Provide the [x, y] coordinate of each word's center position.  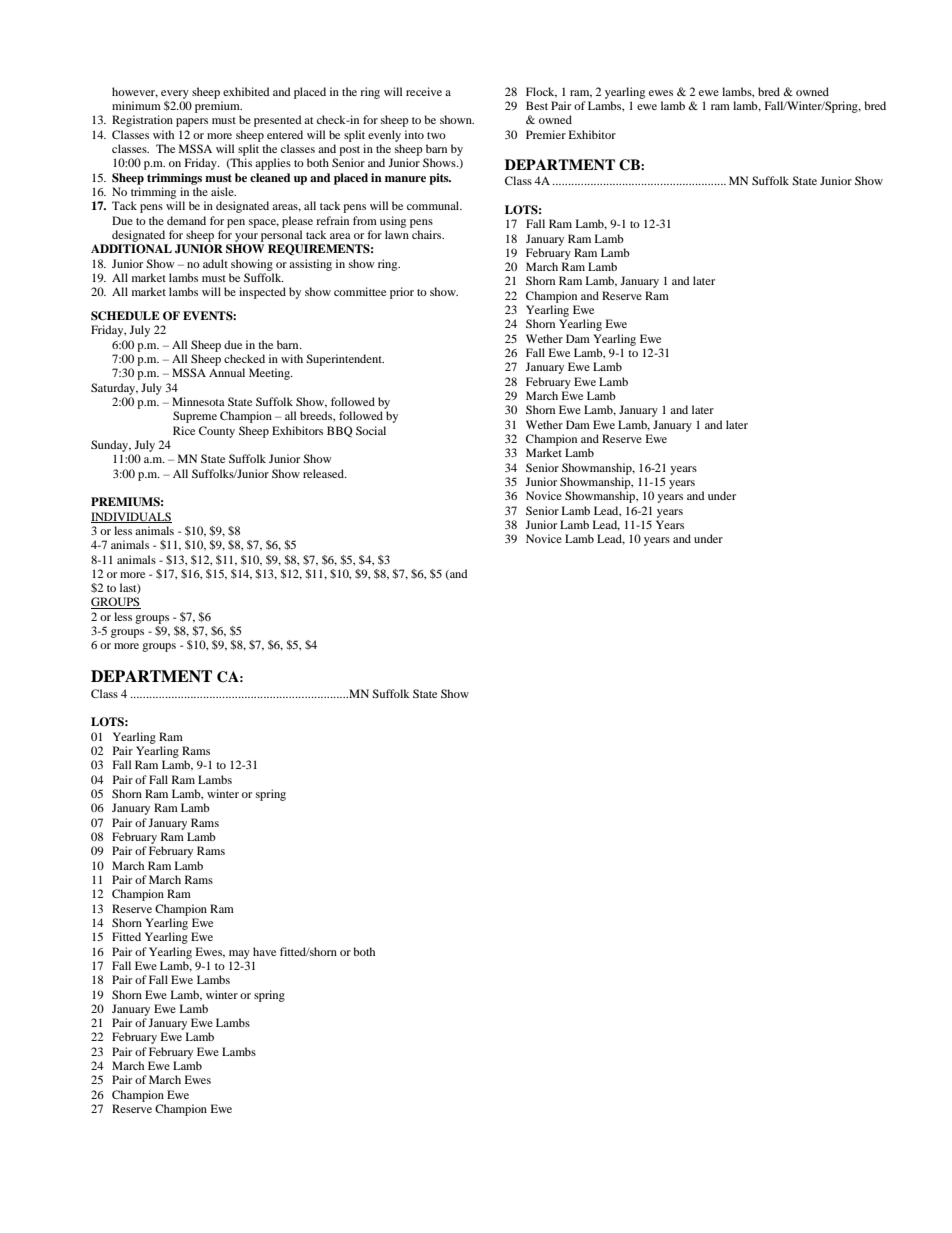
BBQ [340, 432]
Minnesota [198, 401]
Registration [142, 121]
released [324, 473]
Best [537, 105]
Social [371, 430]
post [349, 151]
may [239, 954]
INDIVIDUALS [131, 517]
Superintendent [345, 360]
